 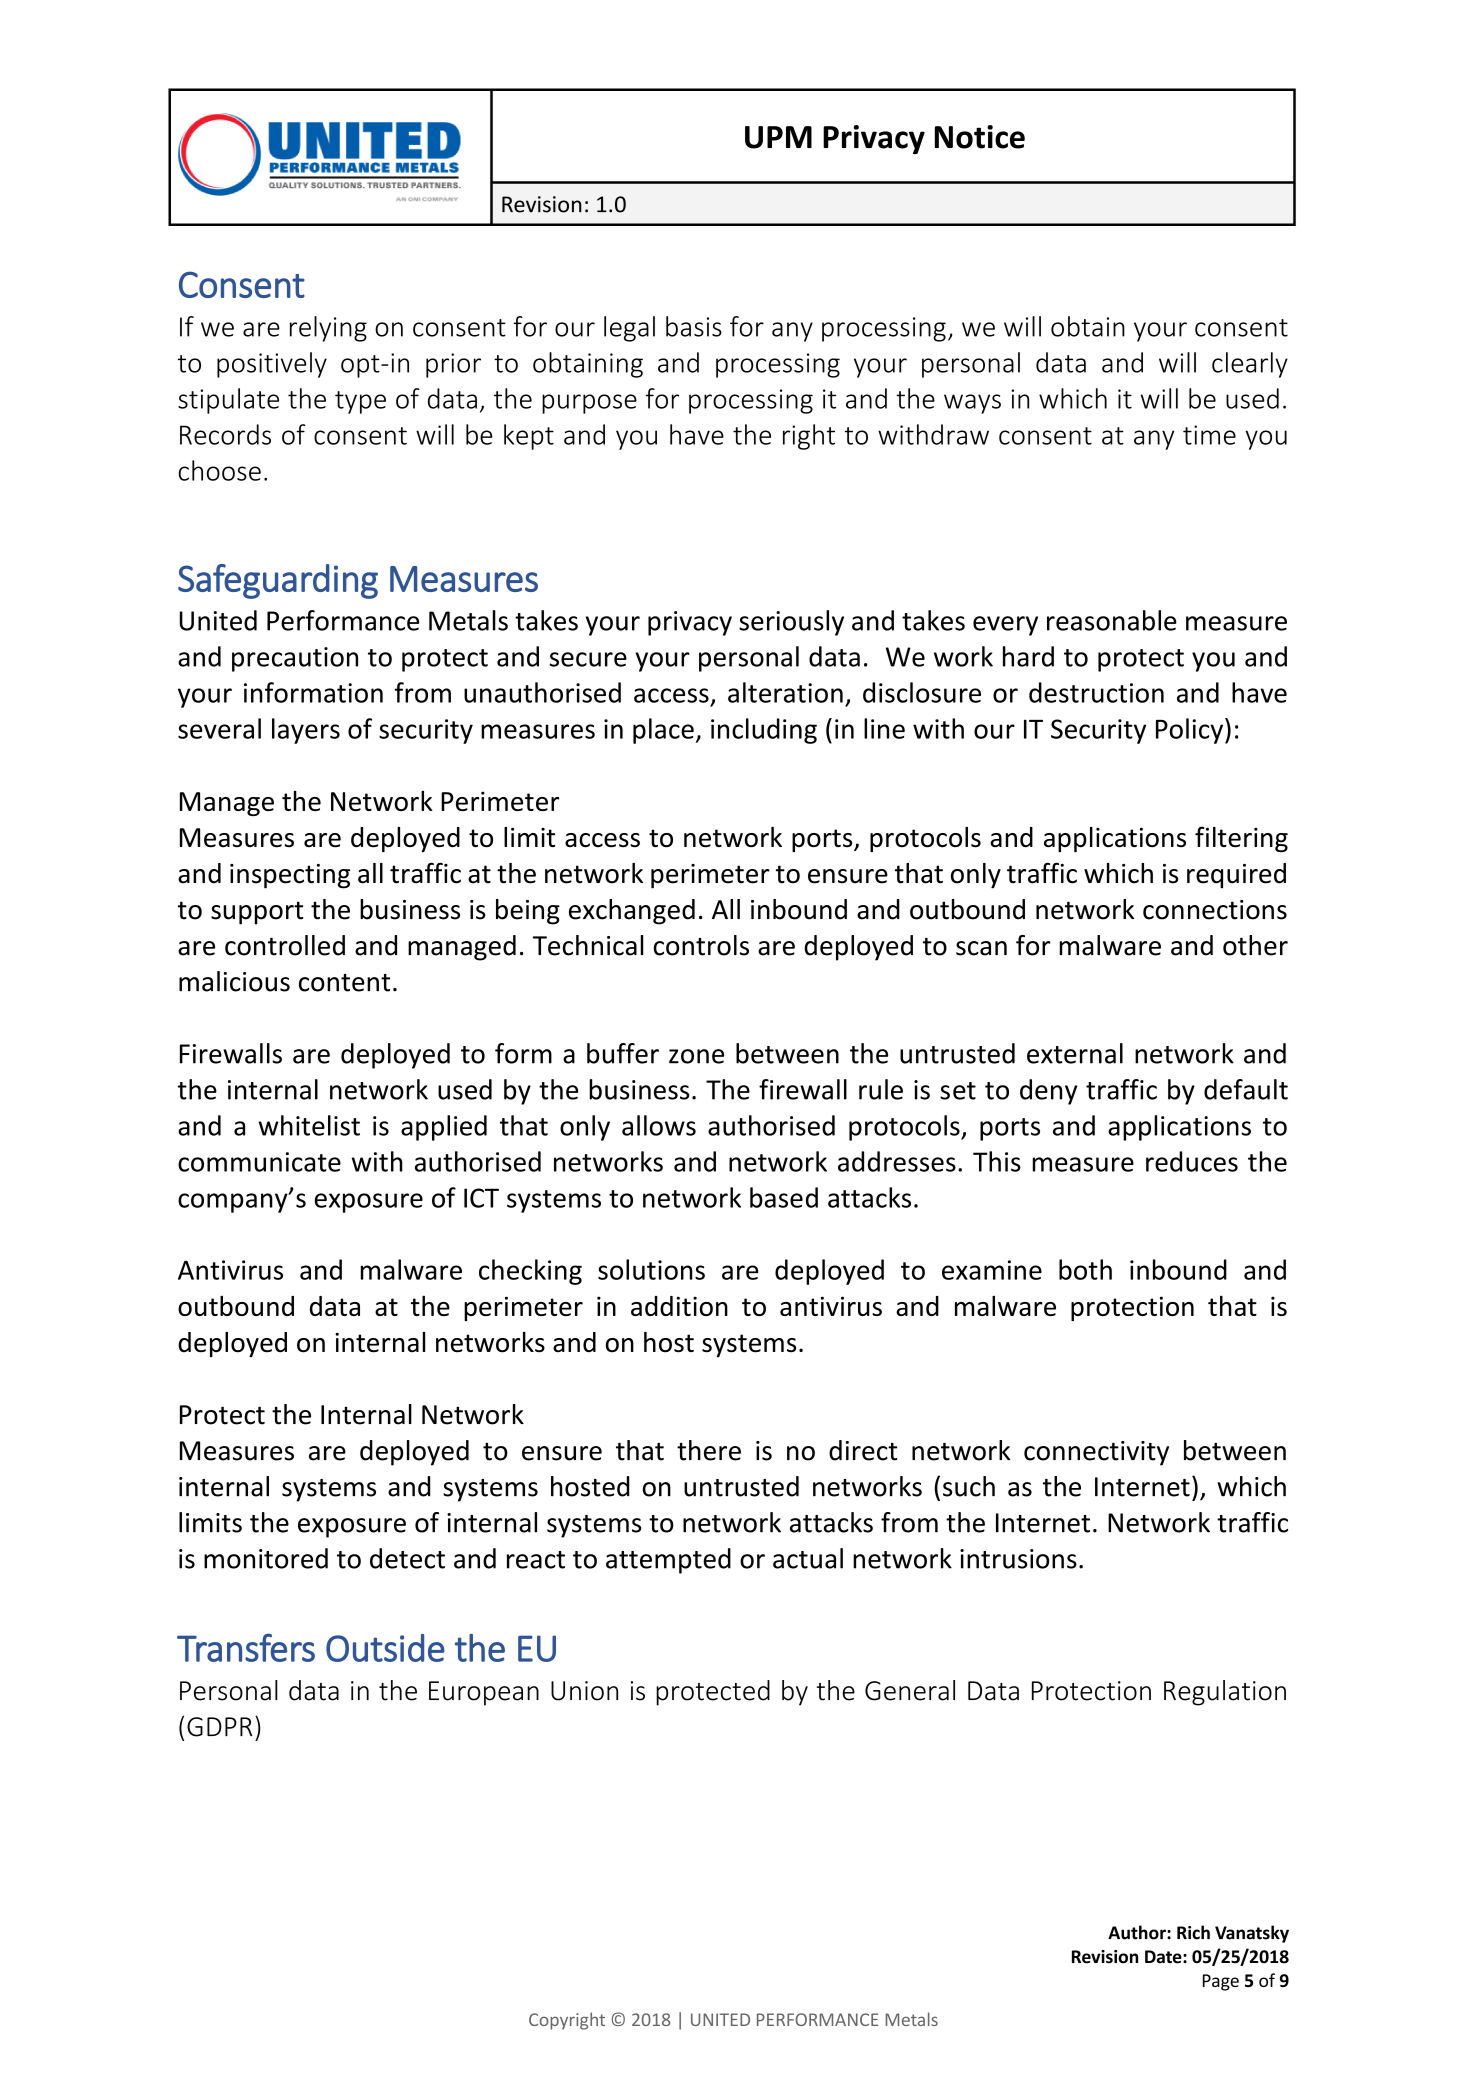 What do you see at coordinates (309, 1125) in the screenshot?
I see `whitelist` at bounding box center [309, 1125].
